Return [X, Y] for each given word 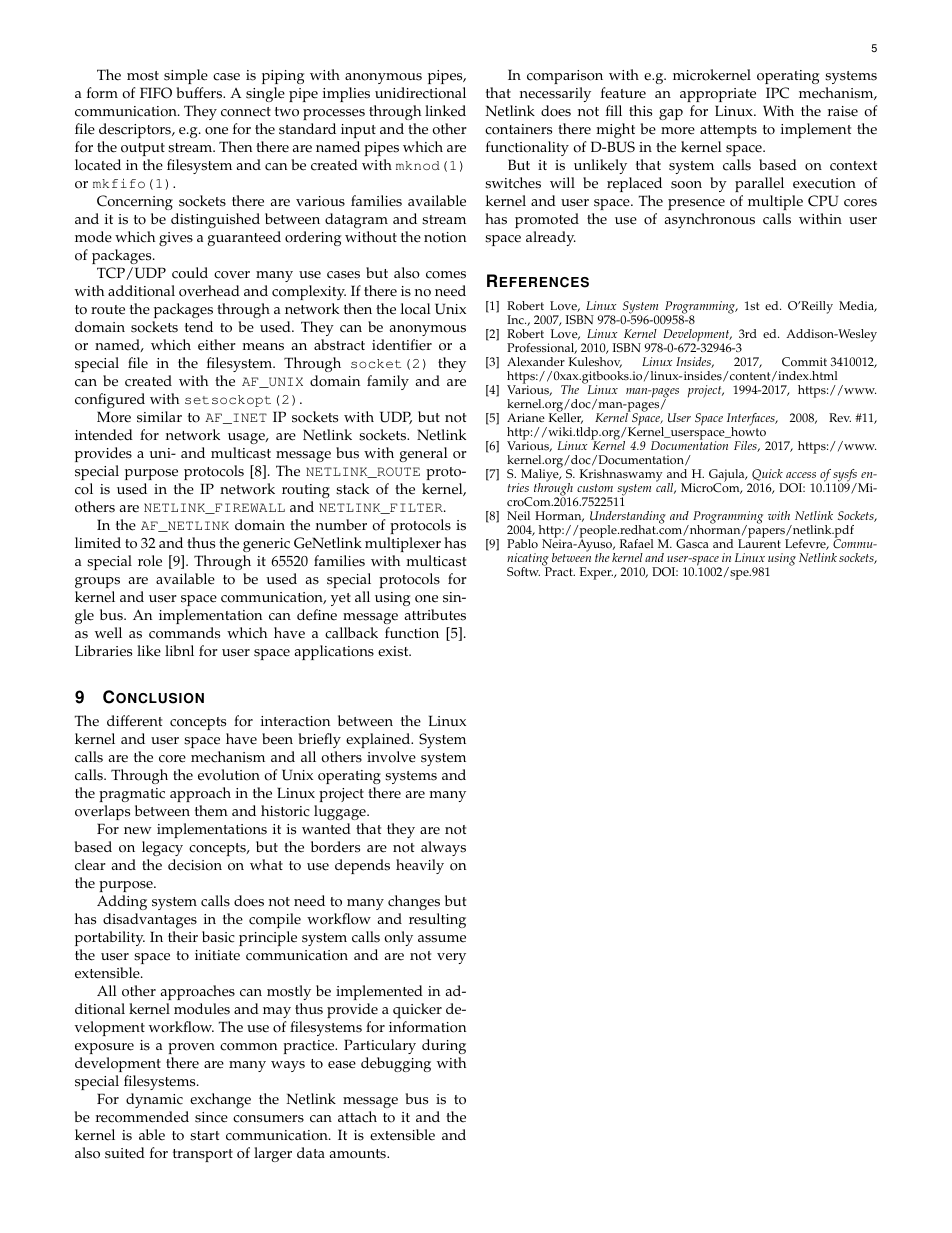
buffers [201, 93]
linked [445, 111]
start [204, 1136]
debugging [396, 1064]
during [444, 1046]
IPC [777, 93]
